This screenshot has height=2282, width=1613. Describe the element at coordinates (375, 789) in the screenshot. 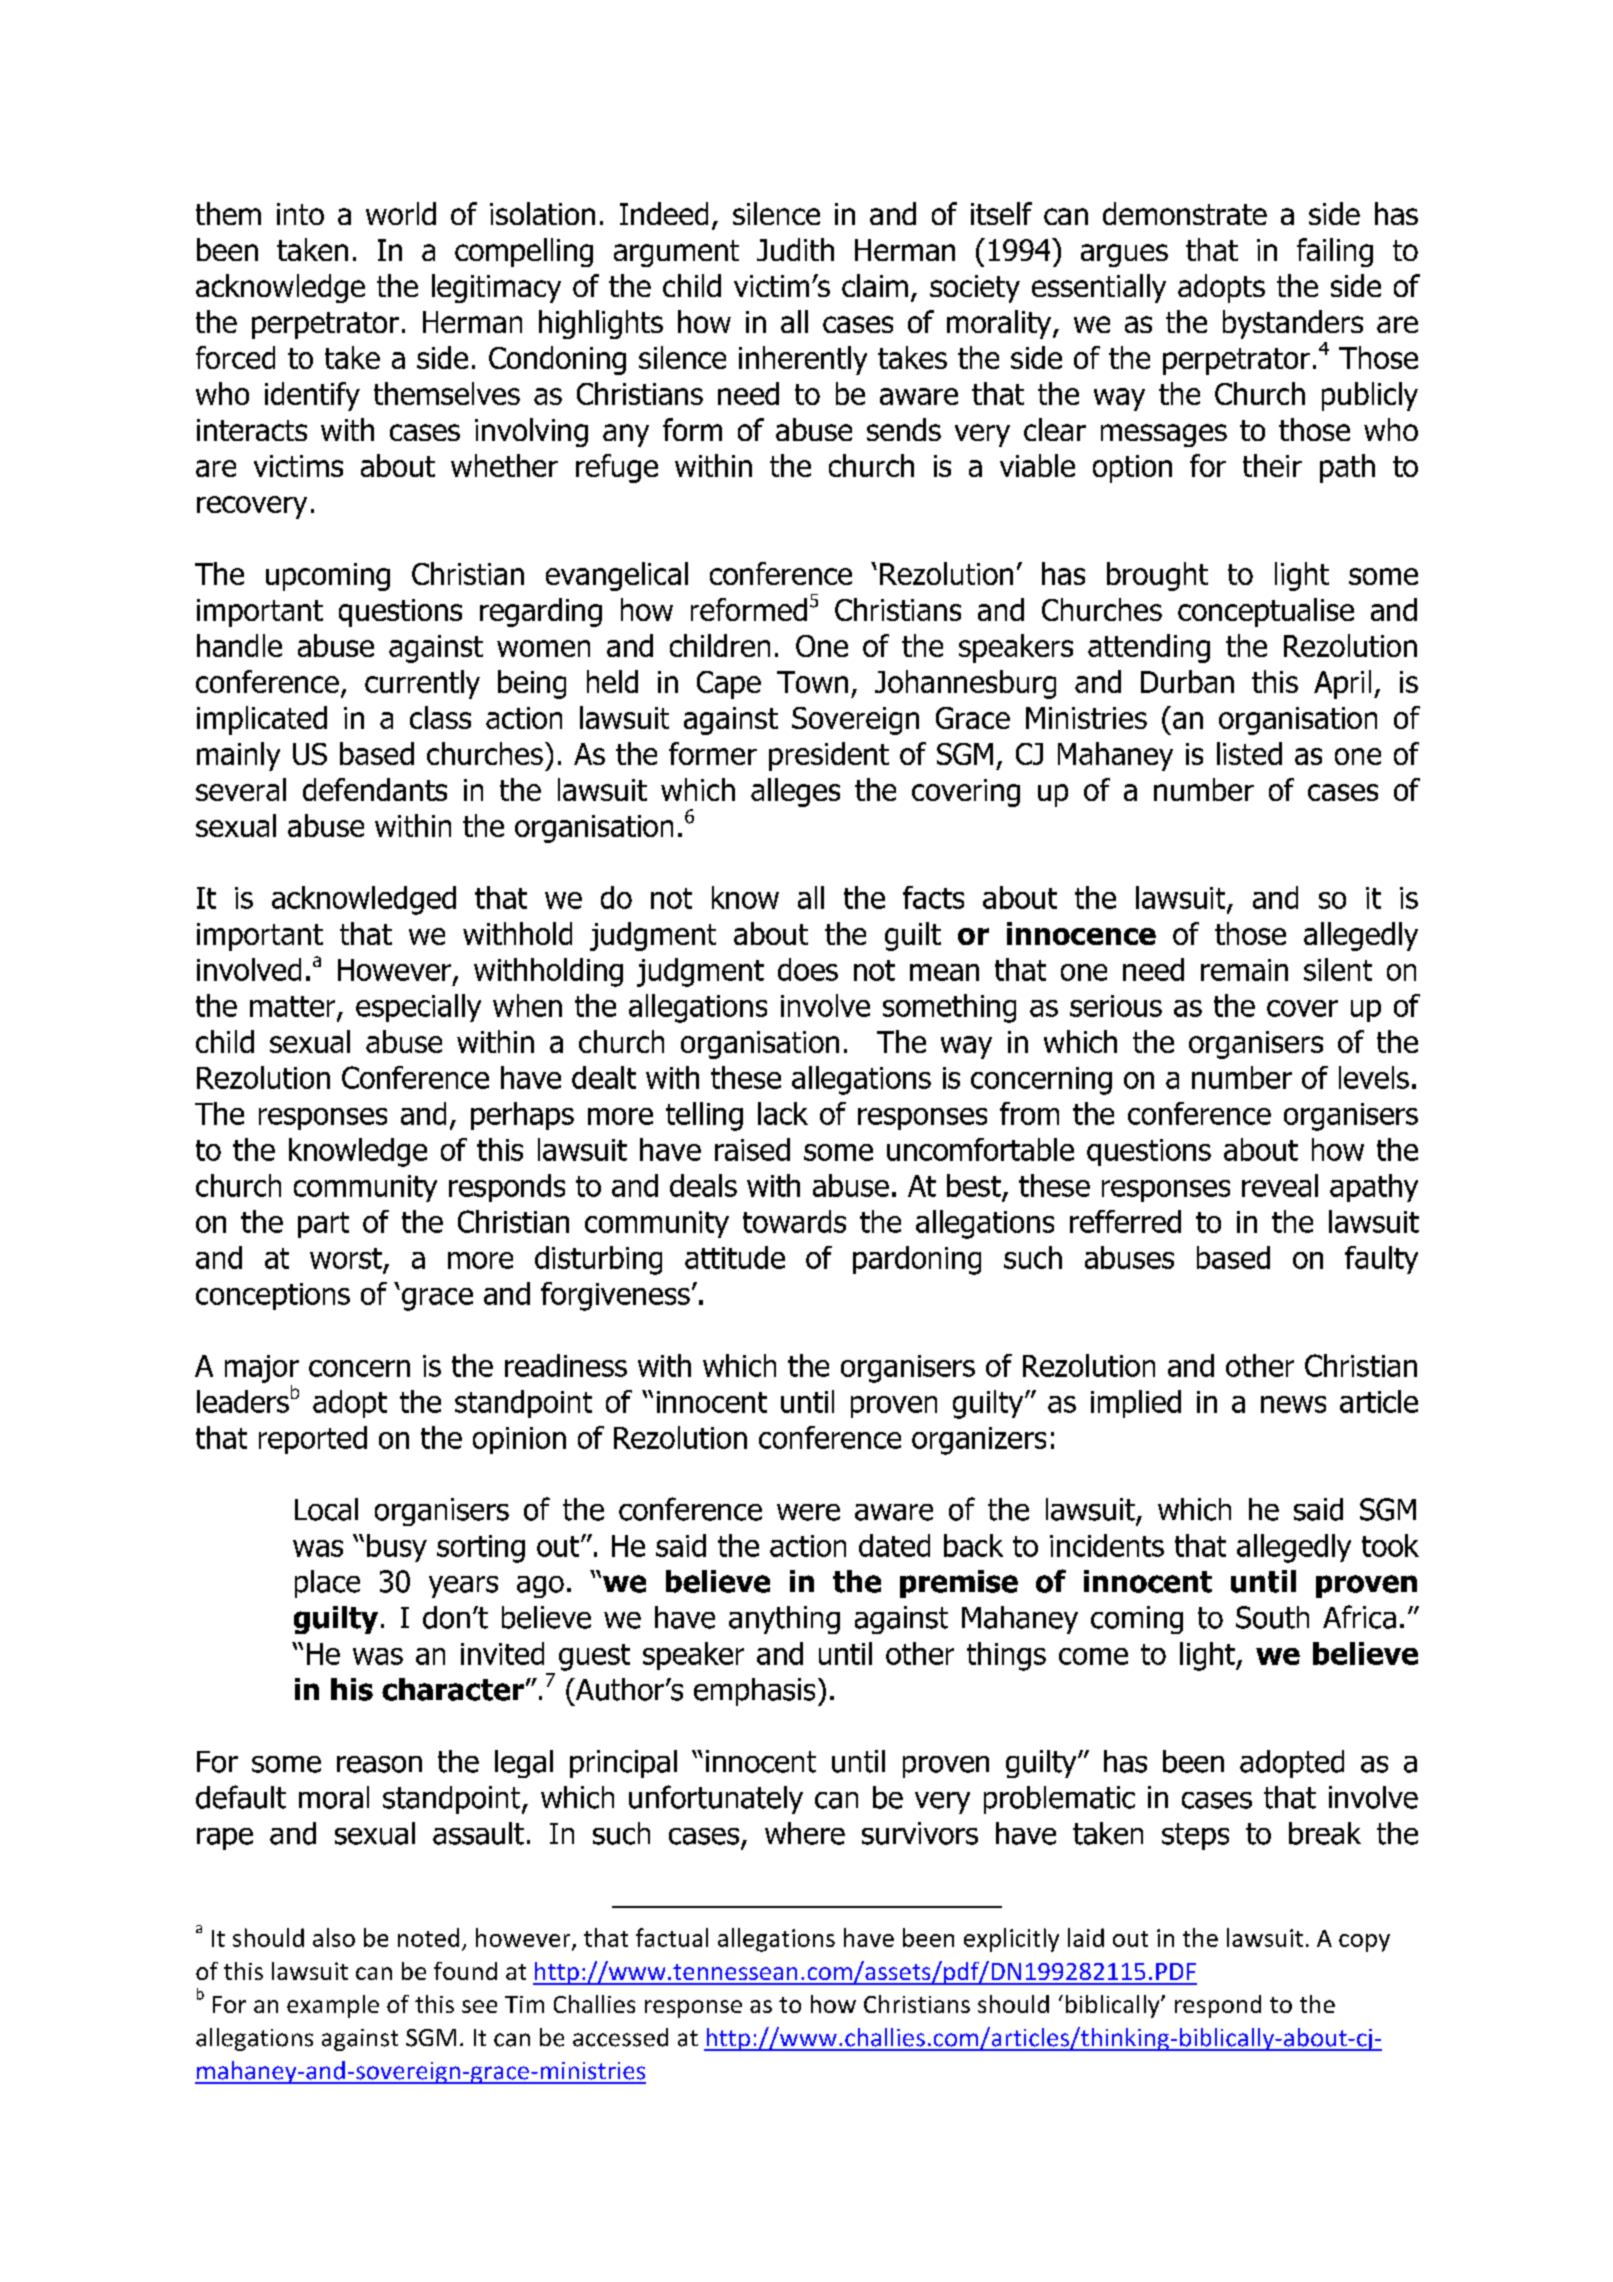

I see `defendants` at that location.
